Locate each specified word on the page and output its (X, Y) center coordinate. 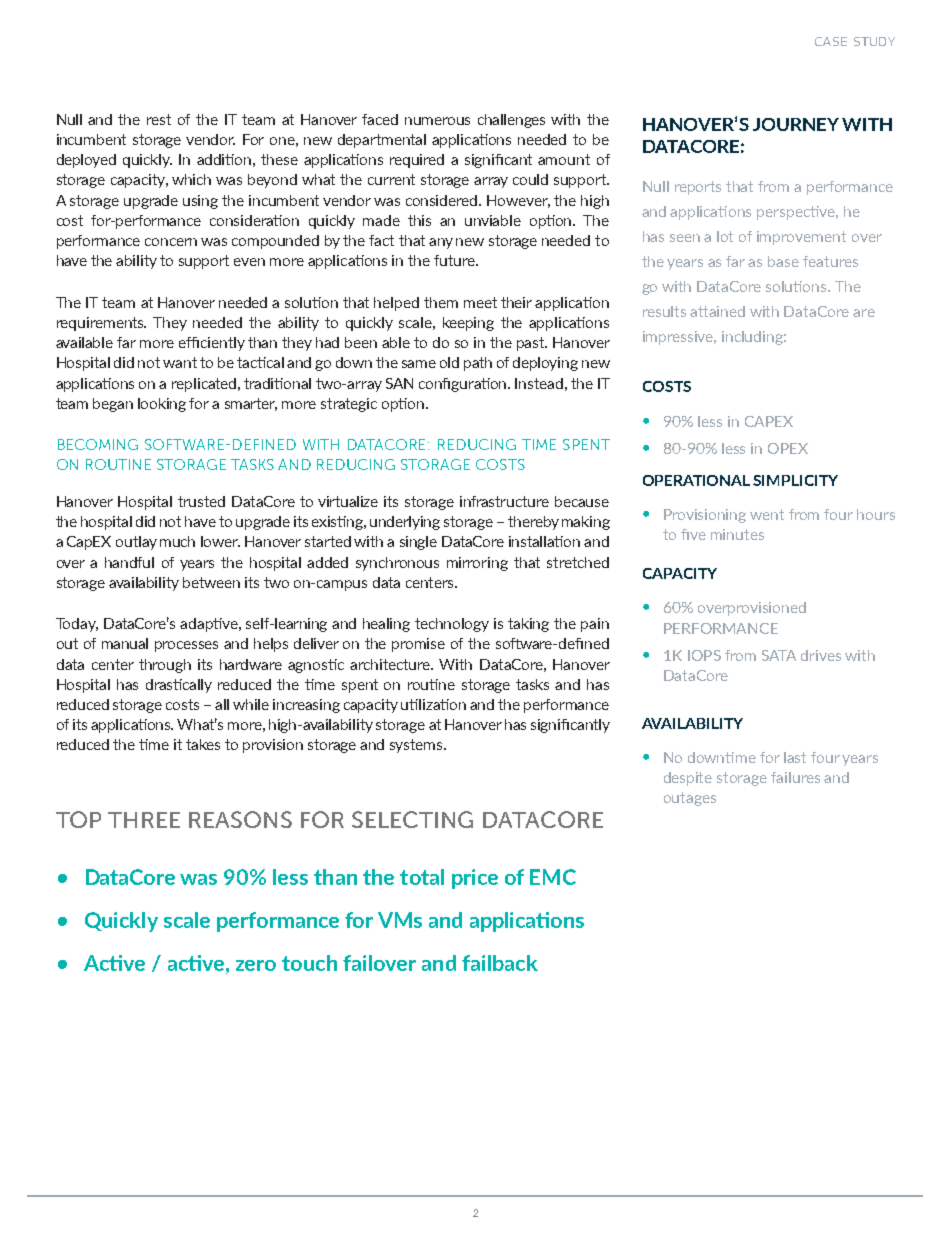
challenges (511, 121)
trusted (201, 501)
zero (256, 965)
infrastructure (504, 501)
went (767, 514)
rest (159, 119)
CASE (831, 41)
